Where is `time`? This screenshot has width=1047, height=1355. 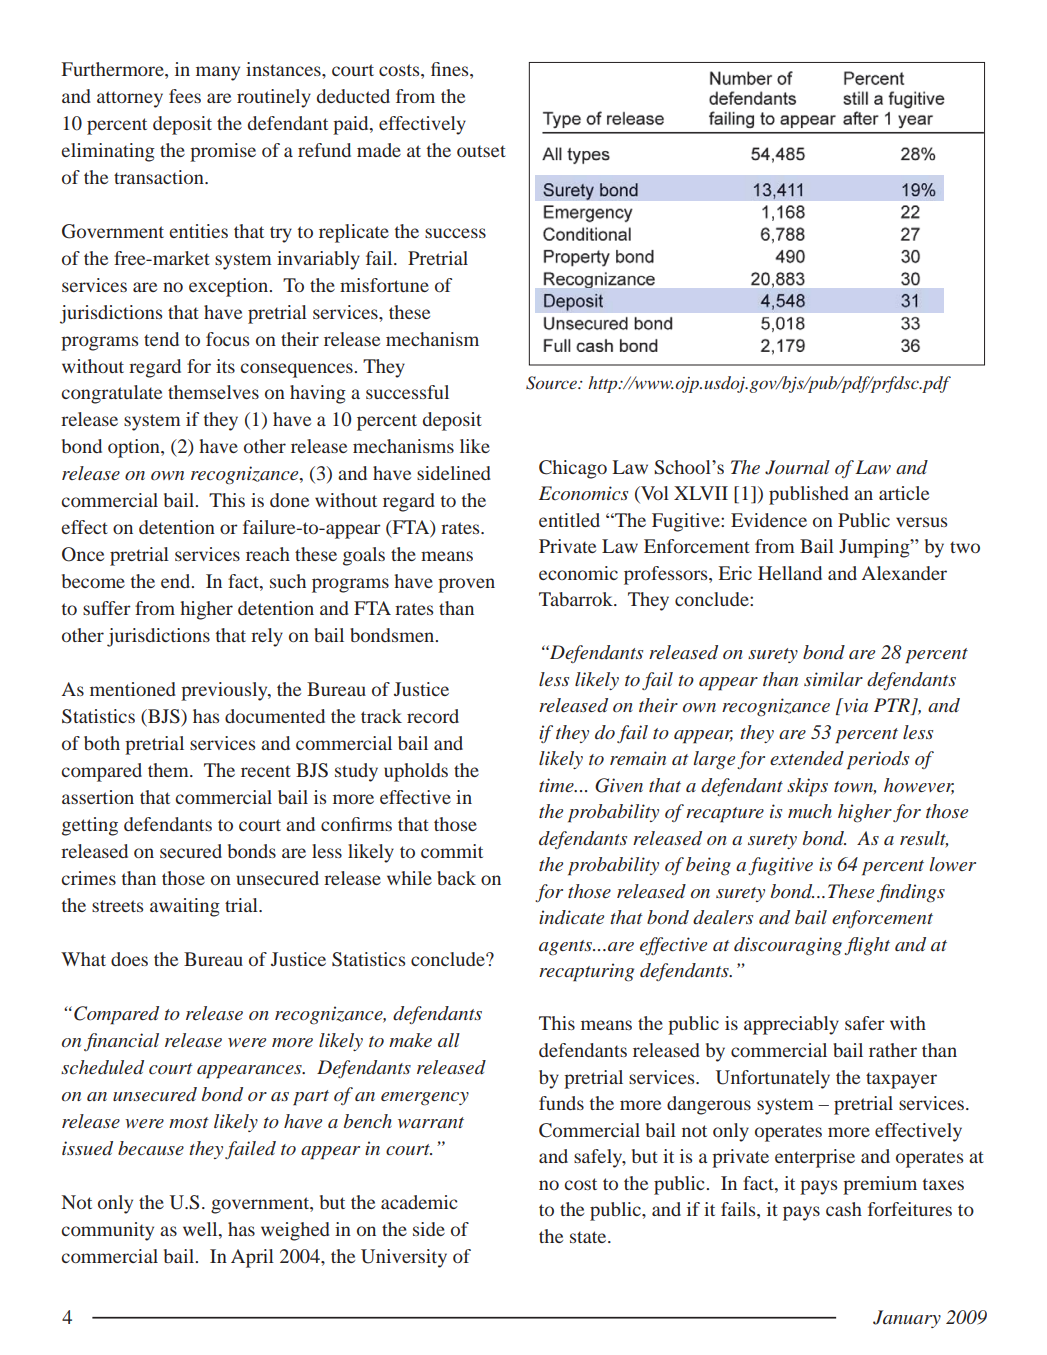
time is located at coordinates (557, 785).
